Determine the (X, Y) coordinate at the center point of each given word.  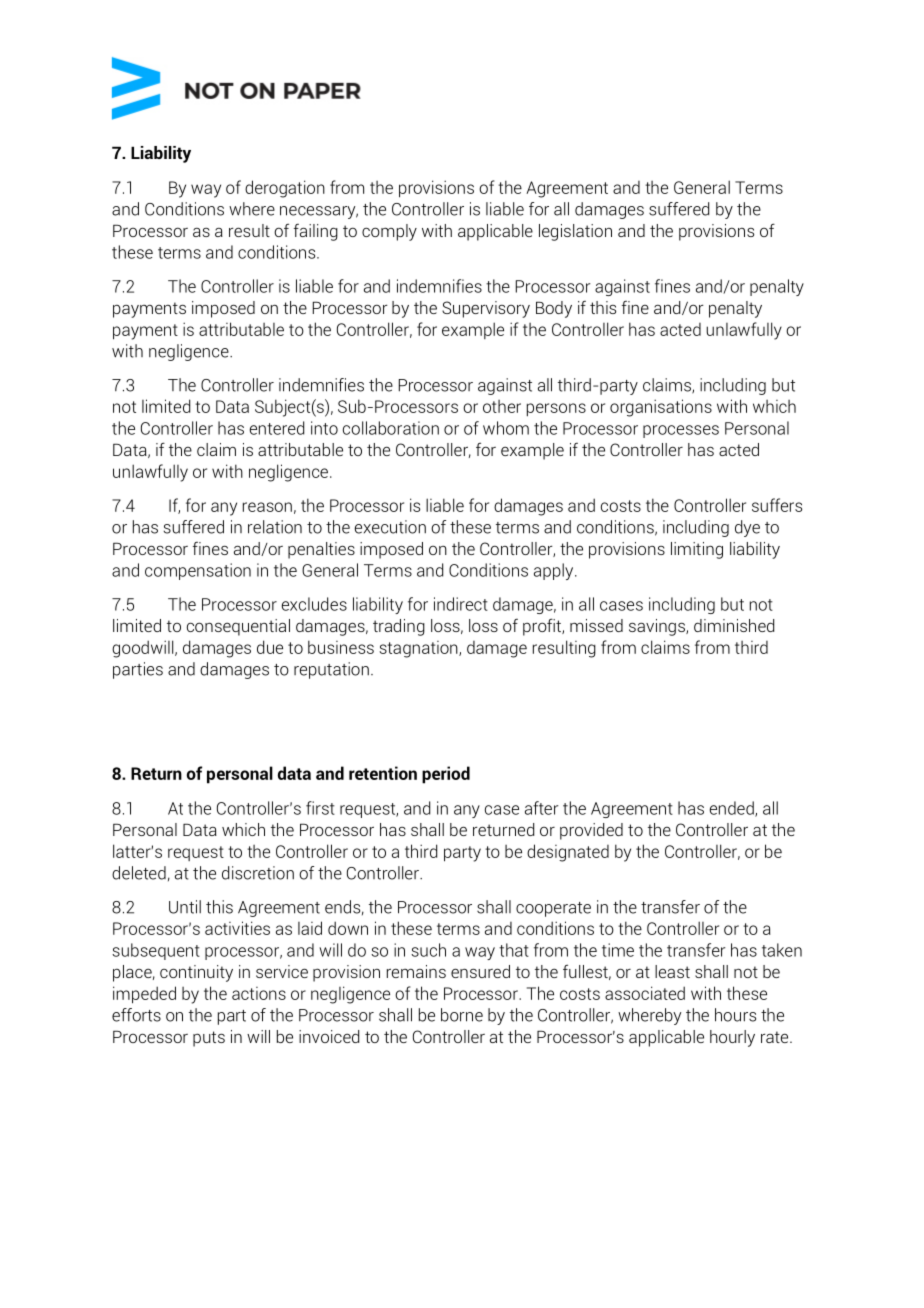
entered (277, 428)
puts (209, 1039)
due (270, 647)
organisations (661, 408)
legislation (575, 232)
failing (316, 232)
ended (733, 809)
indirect (461, 604)
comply (389, 232)
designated (568, 853)
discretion (258, 873)
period (446, 775)
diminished (734, 625)
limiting (697, 550)
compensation (198, 571)
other (502, 406)
